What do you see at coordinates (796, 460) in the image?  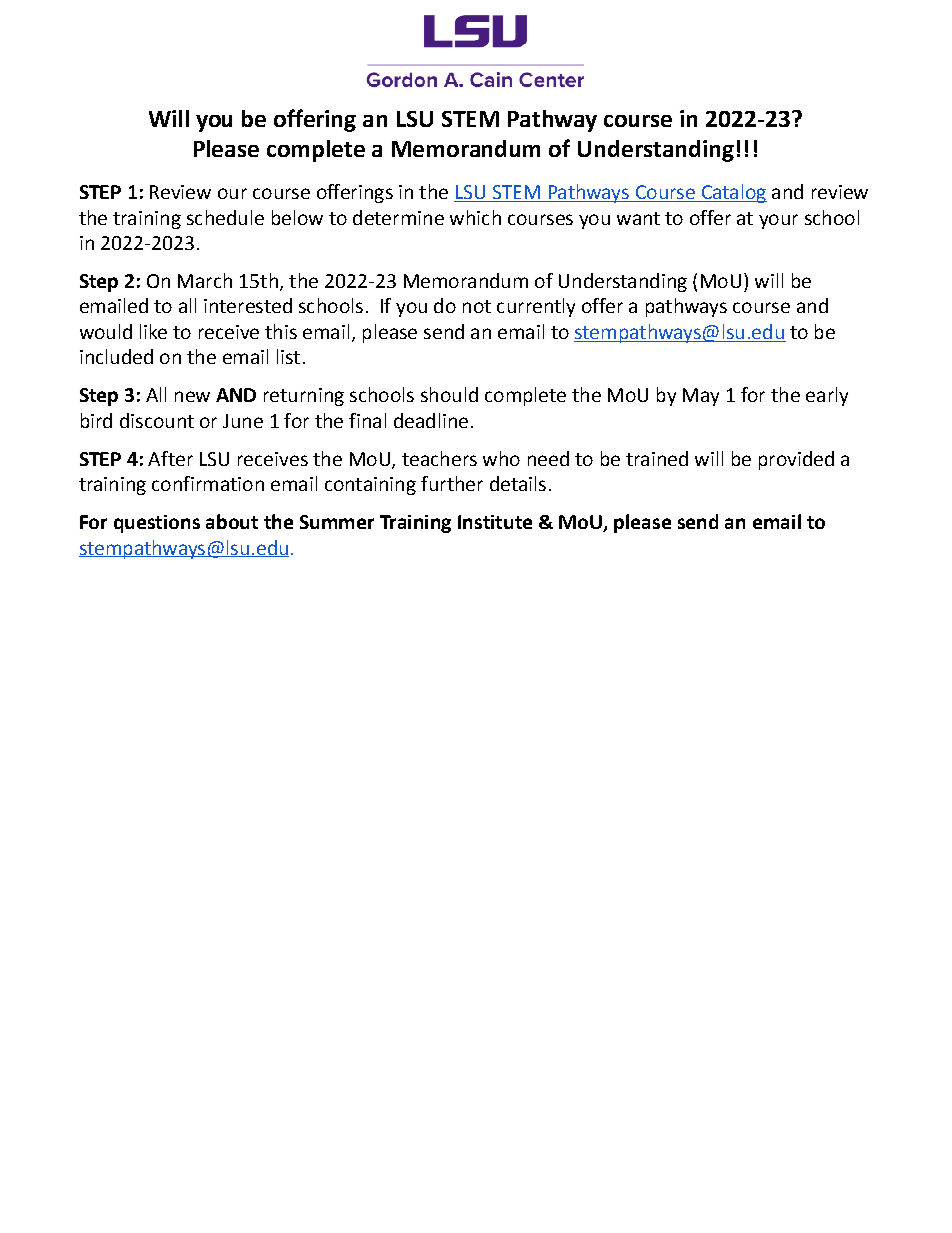 I see `provided` at bounding box center [796, 460].
